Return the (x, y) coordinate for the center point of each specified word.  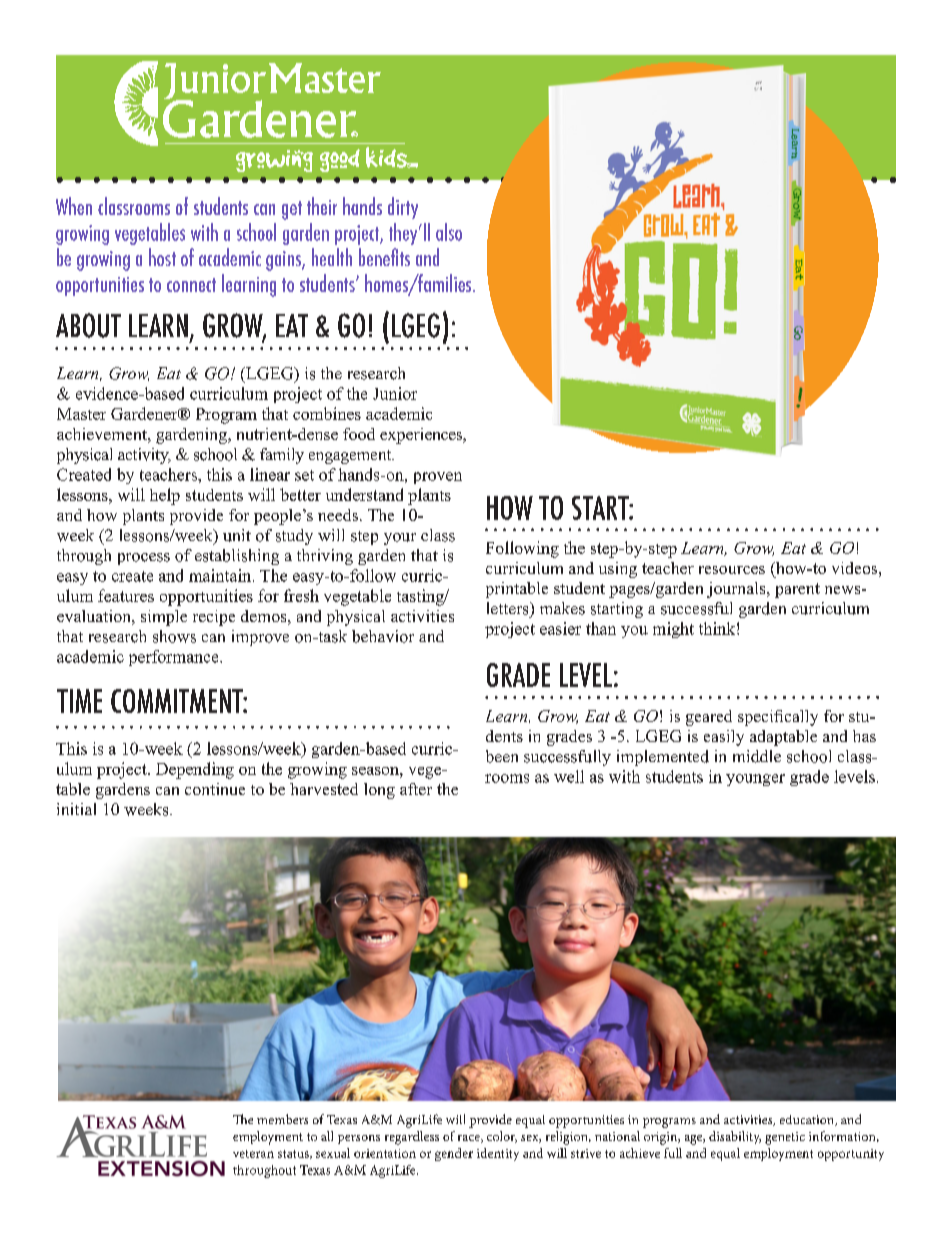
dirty (403, 208)
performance (175, 658)
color (502, 1137)
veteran (253, 1154)
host (162, 257)
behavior (383, 636)
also (449, 232)
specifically (778, 718)
